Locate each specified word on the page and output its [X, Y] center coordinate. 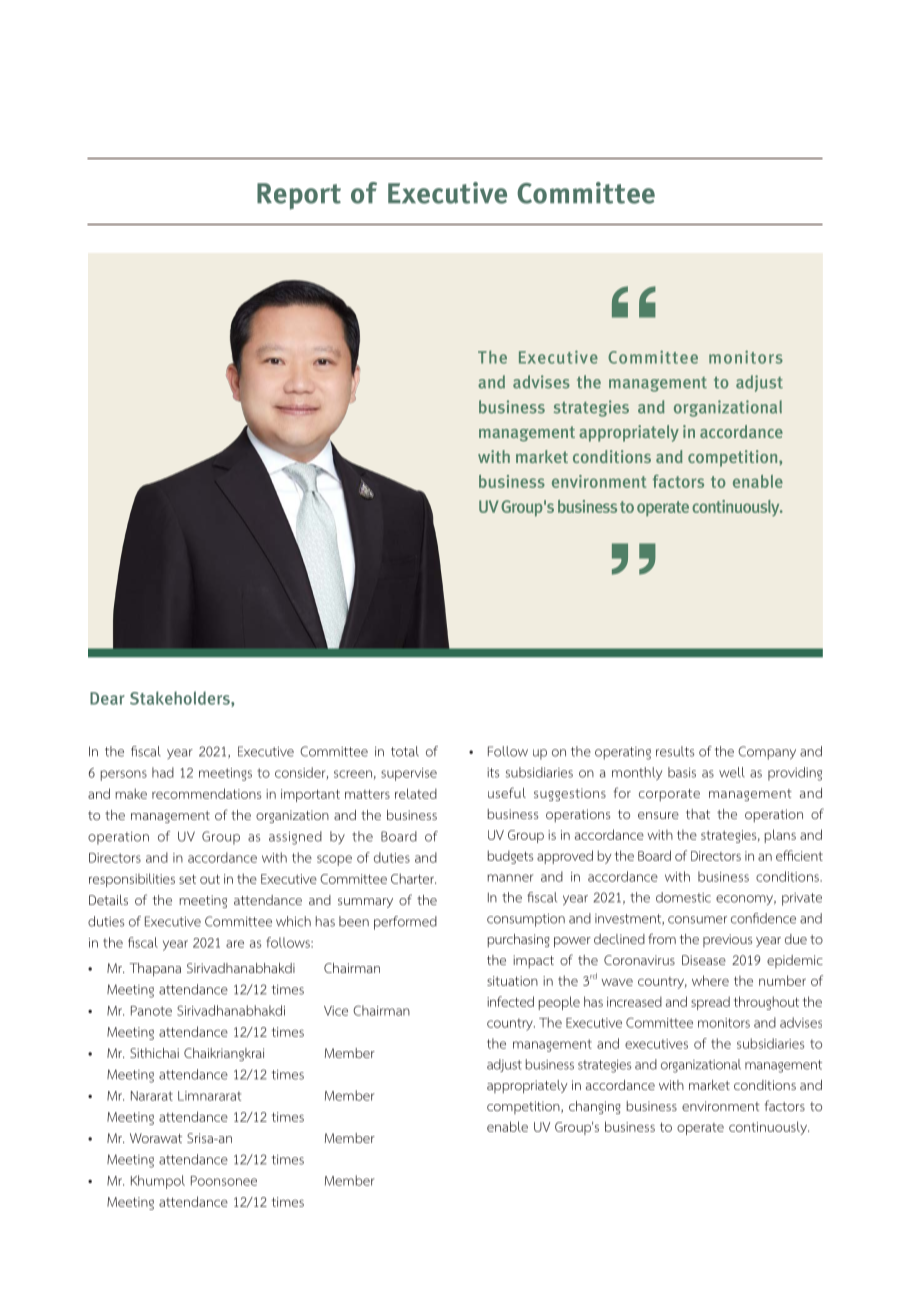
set [187, 879]
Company [767, 753]
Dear [107, 698]
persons [123, 775]
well [732, 772]
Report [299, 196]
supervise [409, 774]
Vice [336, 1011]
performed [405, 923]
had [163, 772]
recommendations [206, 793]
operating [623, 753]
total [405, 751]
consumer [697, 920]
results [675, 751]
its [493, 773]
